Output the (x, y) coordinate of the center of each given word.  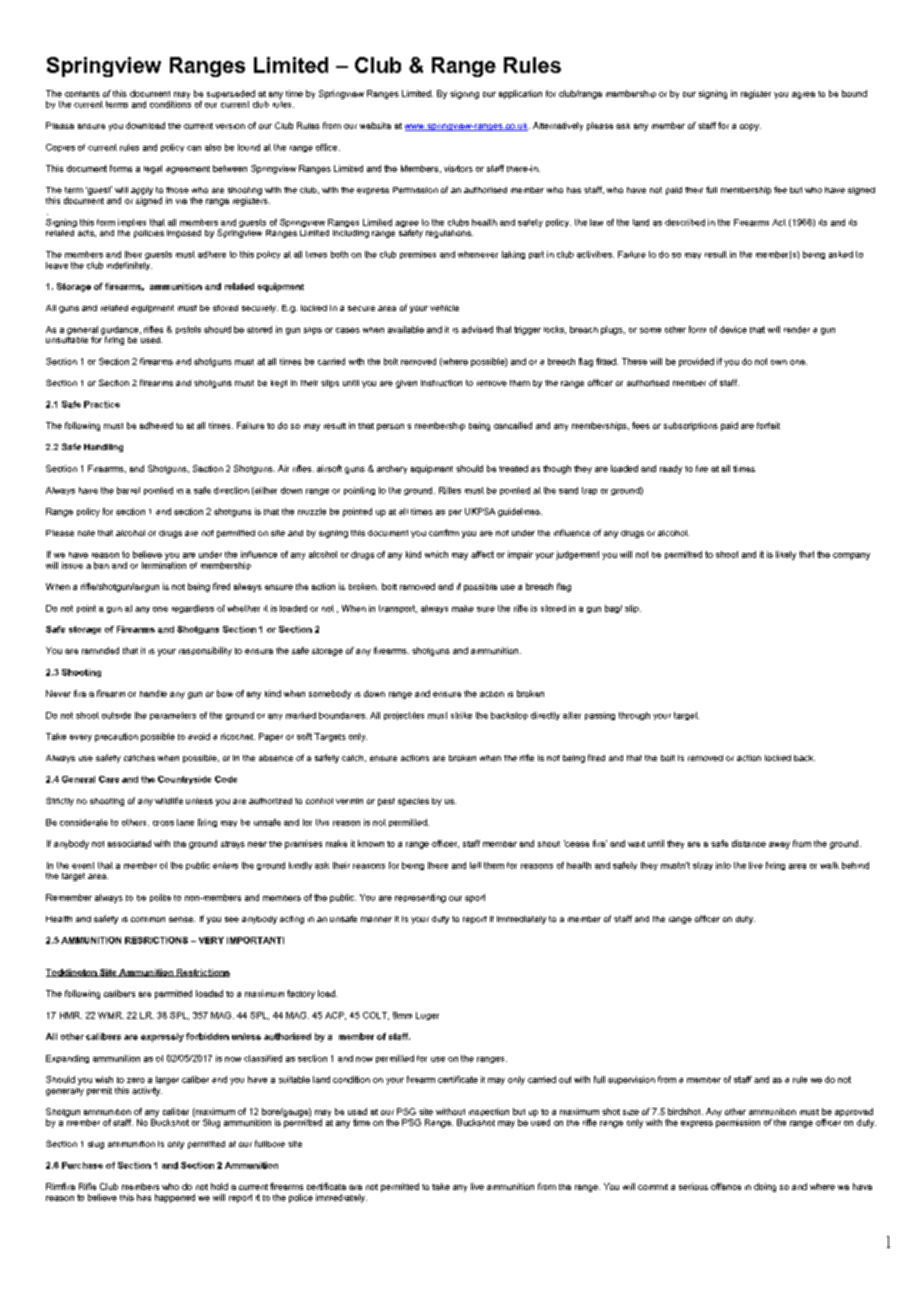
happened (175, 1198)
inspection (489, 1112)
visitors (458, 168)
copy (750, 127)
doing (765, 1187)
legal (153, 169)
